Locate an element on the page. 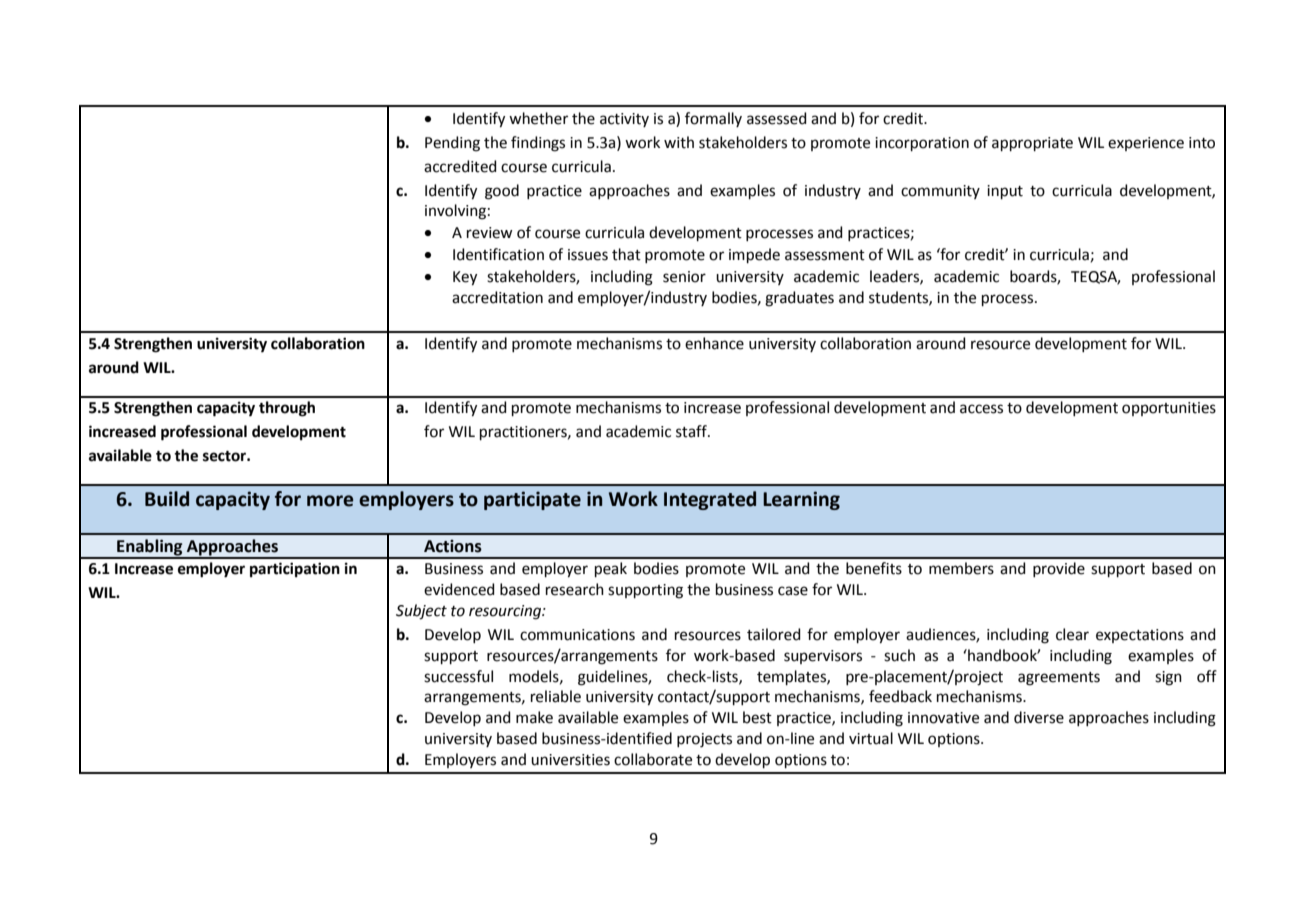  staff is located at coordinates (692, 431).
